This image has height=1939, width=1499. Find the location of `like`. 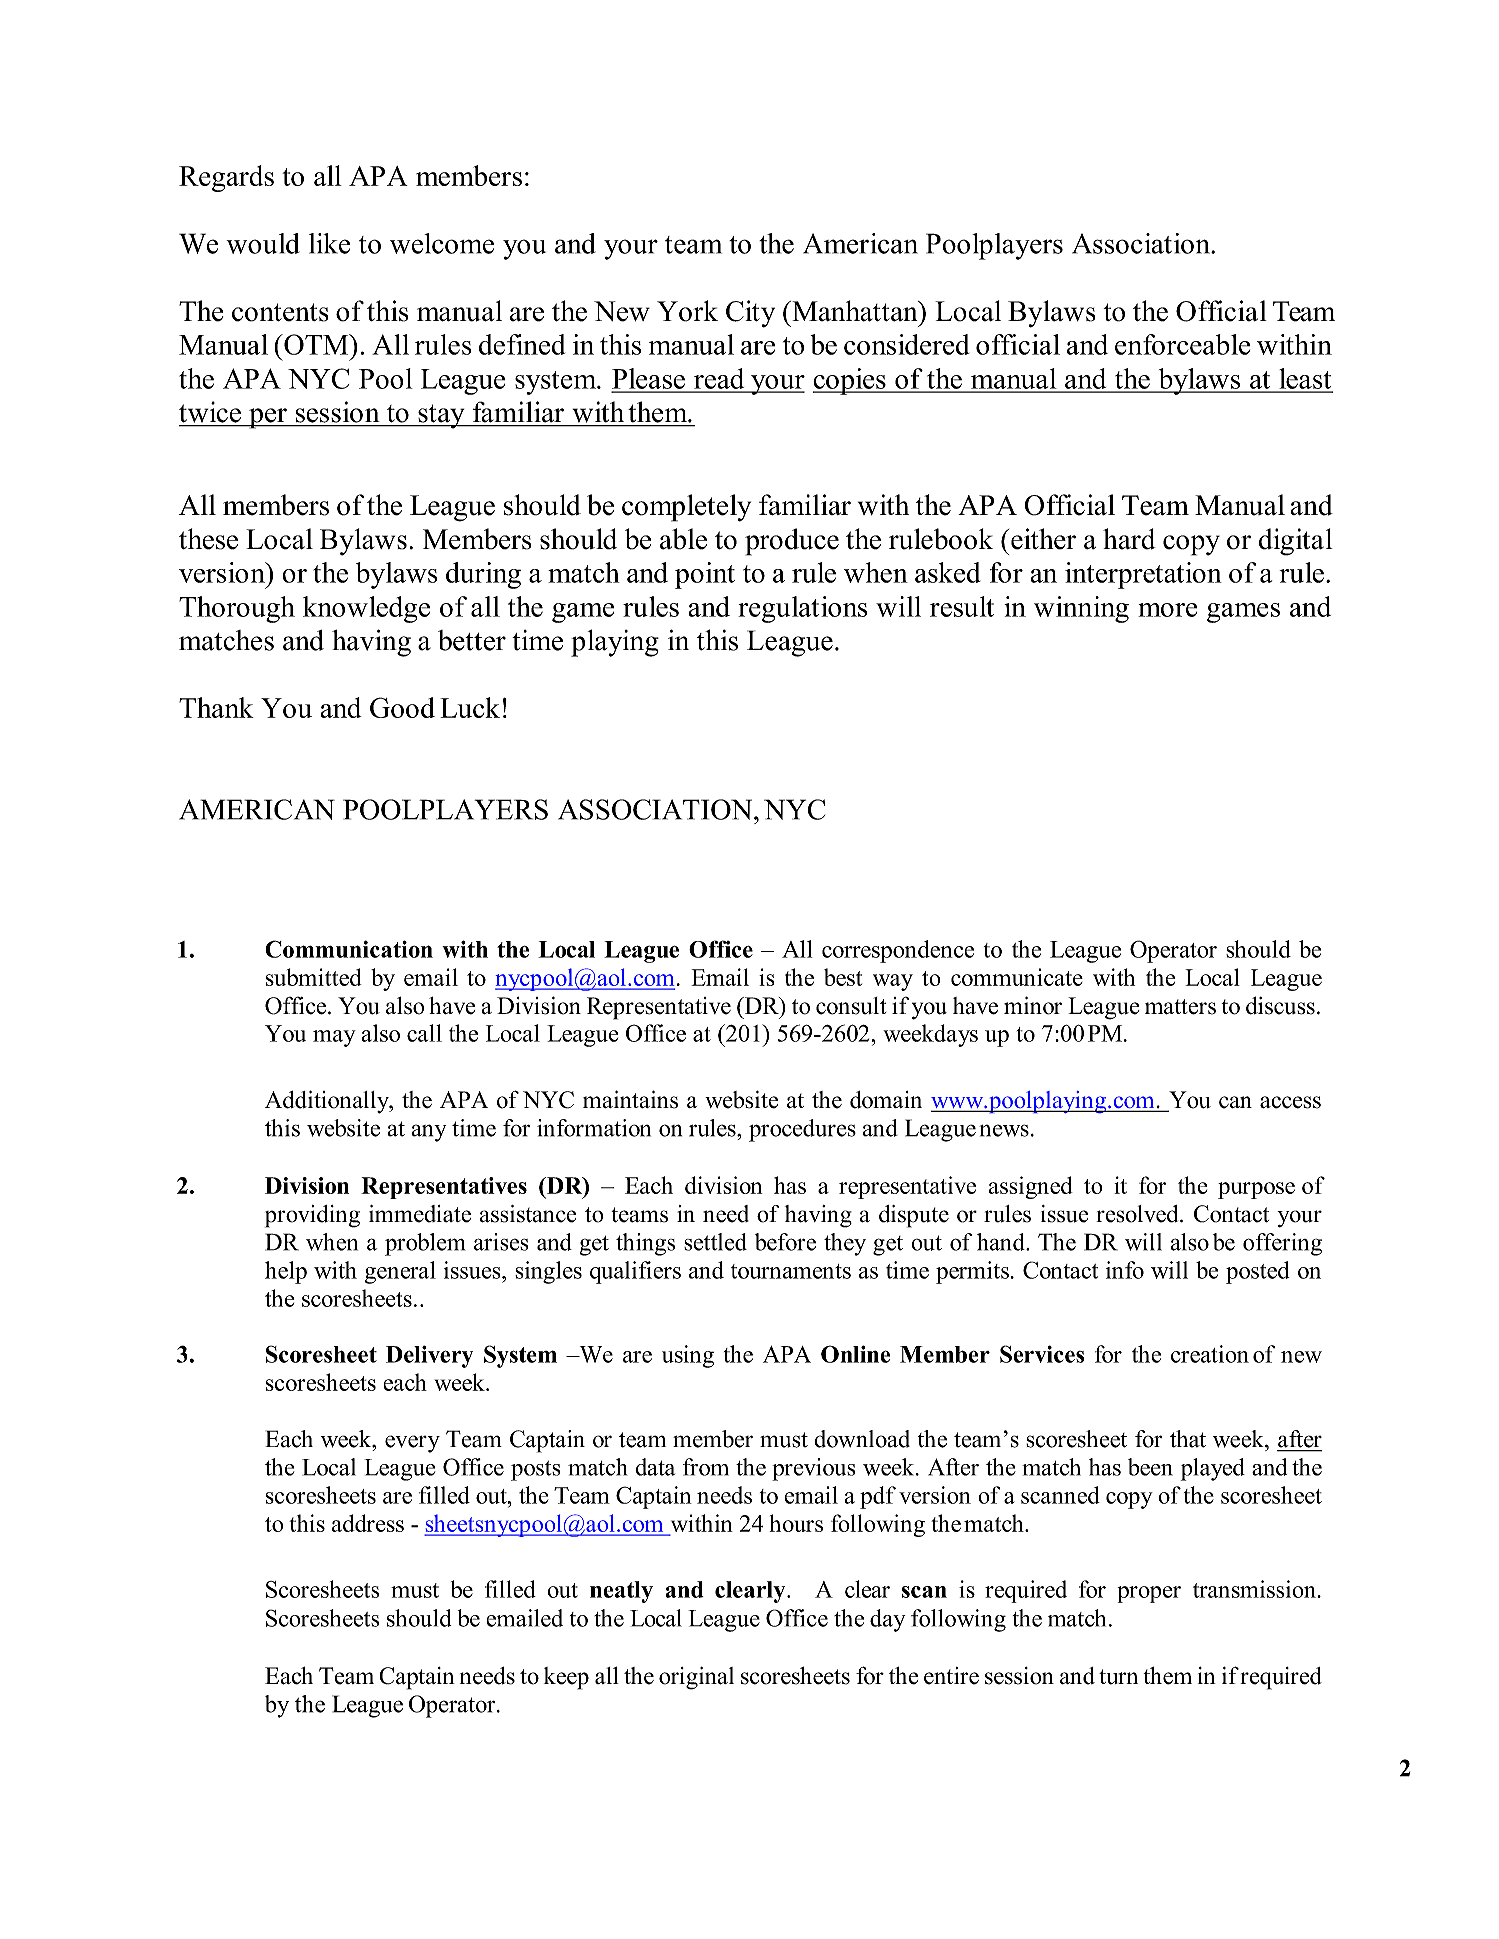

like is located at coordinates (329, 243).
